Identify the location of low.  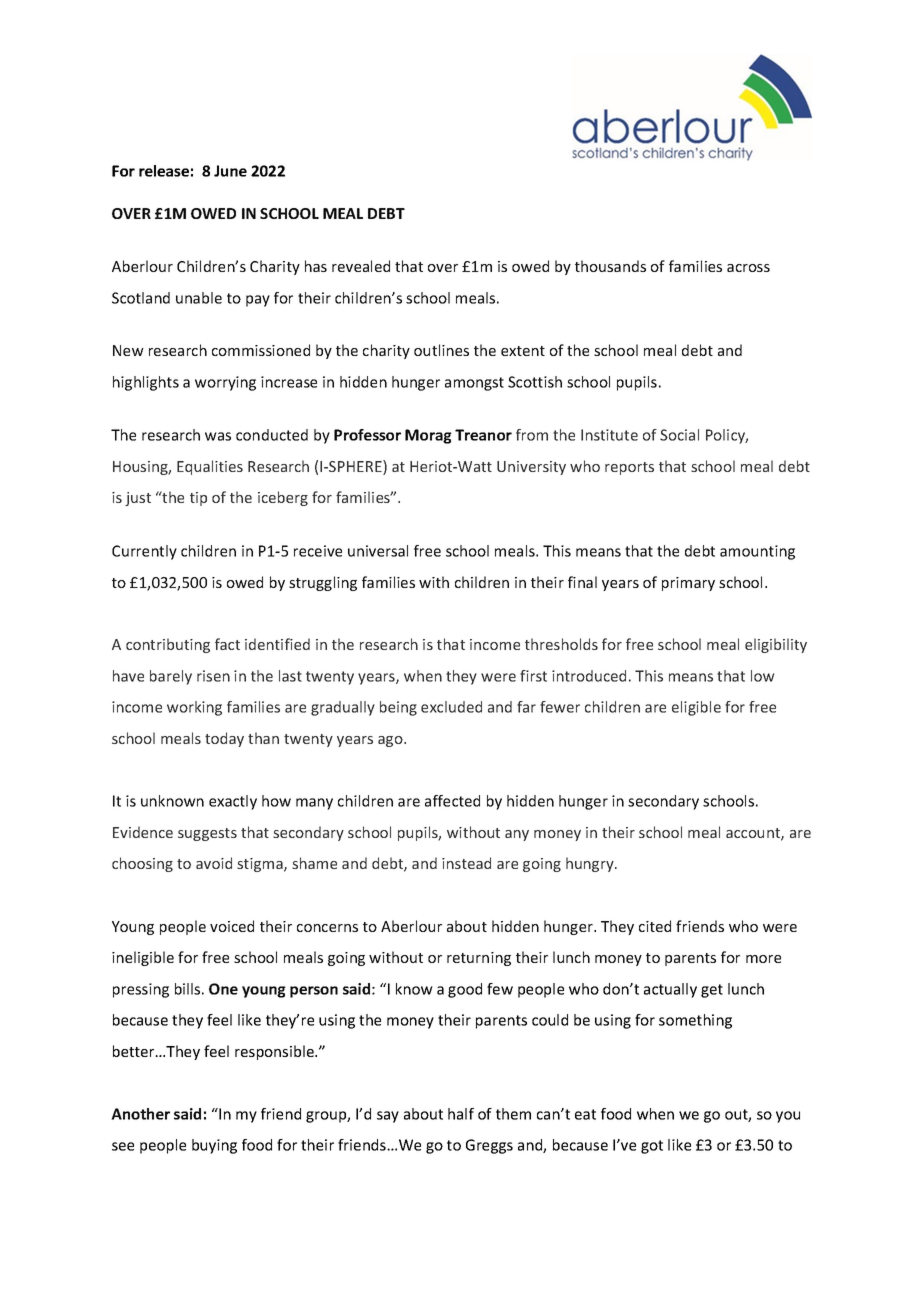
(762, 676).
